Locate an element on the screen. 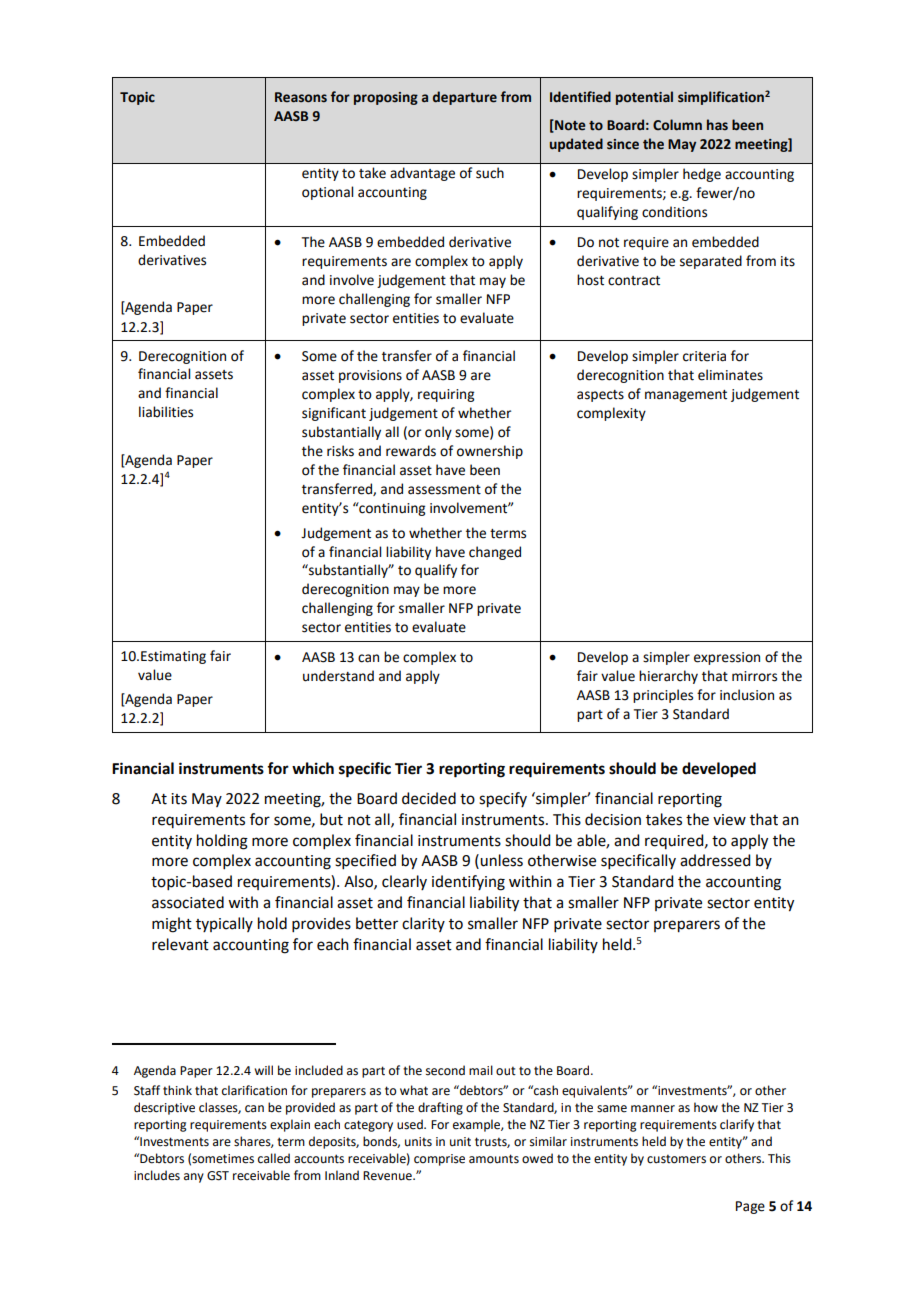 The height and width of the screenshot is (1308, 924). advantage is located at coordinates (422, 174).
